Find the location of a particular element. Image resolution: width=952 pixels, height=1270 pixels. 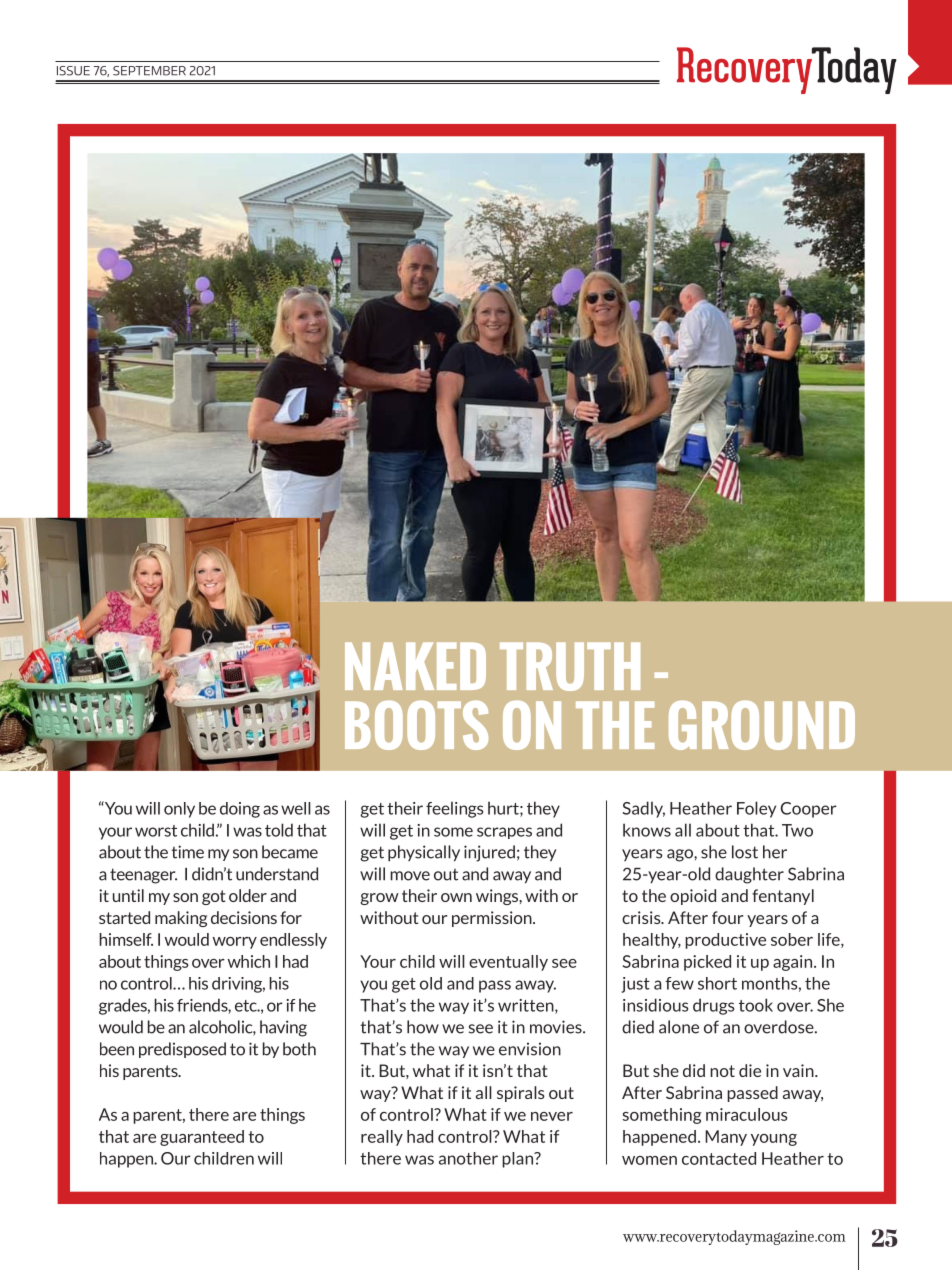

feelings is located at coordinates (454, 809).
